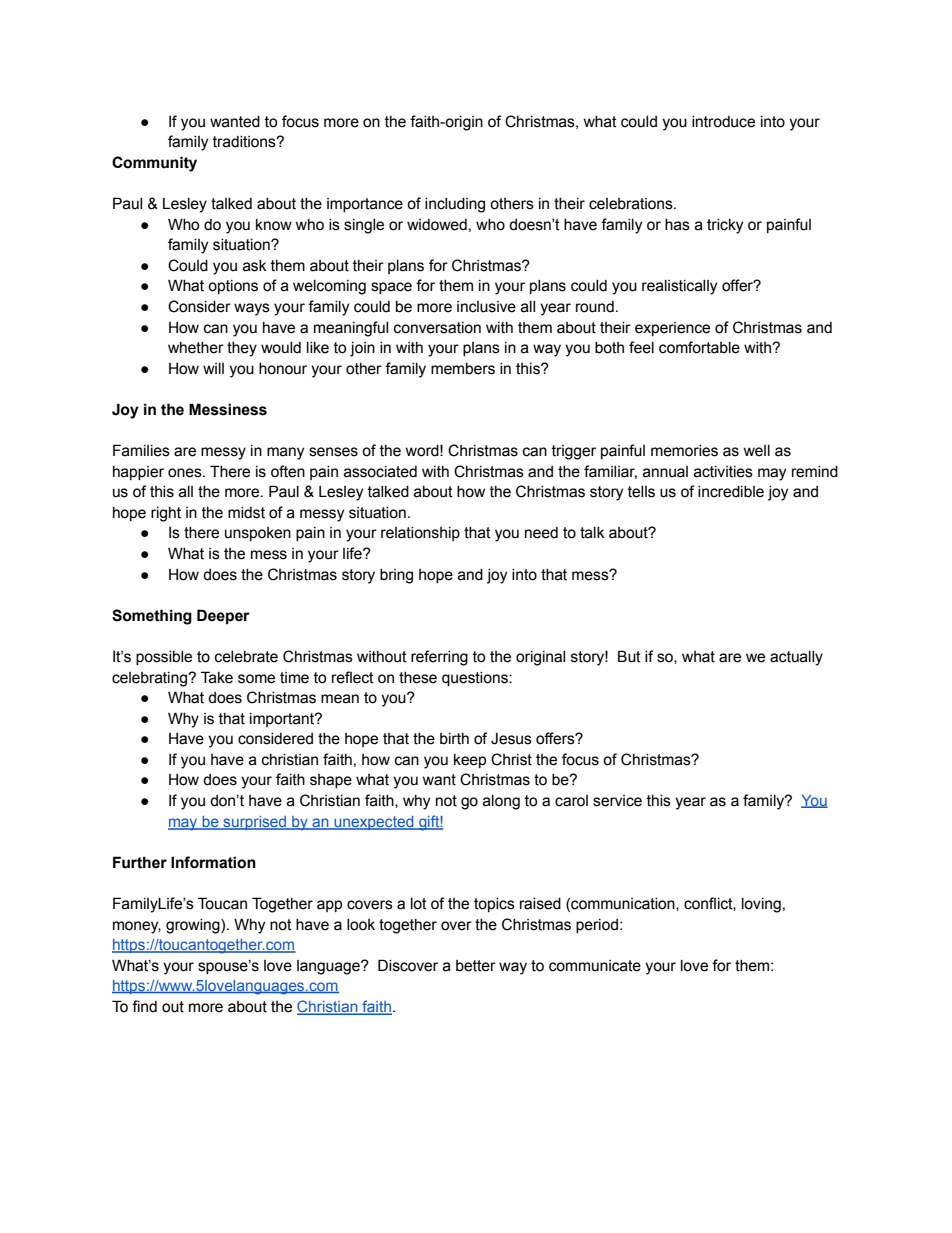 The image size is (952, 1233). I want to click on find, so click(144, 1006).
